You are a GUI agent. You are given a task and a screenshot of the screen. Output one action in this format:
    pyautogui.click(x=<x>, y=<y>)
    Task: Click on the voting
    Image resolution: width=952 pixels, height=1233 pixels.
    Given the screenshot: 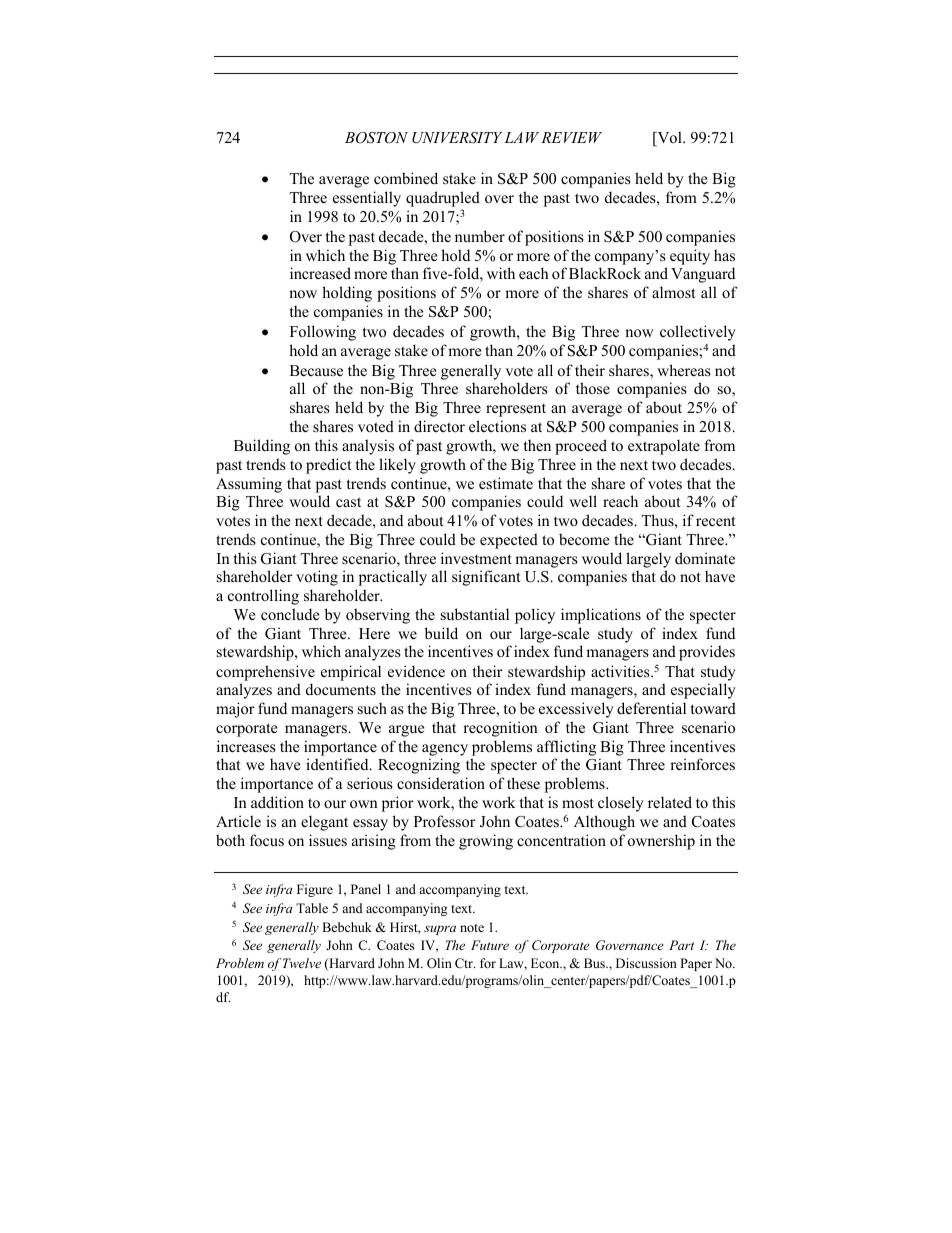 What is the action you would take?
    pyautogui.click(x=317, y=578)
